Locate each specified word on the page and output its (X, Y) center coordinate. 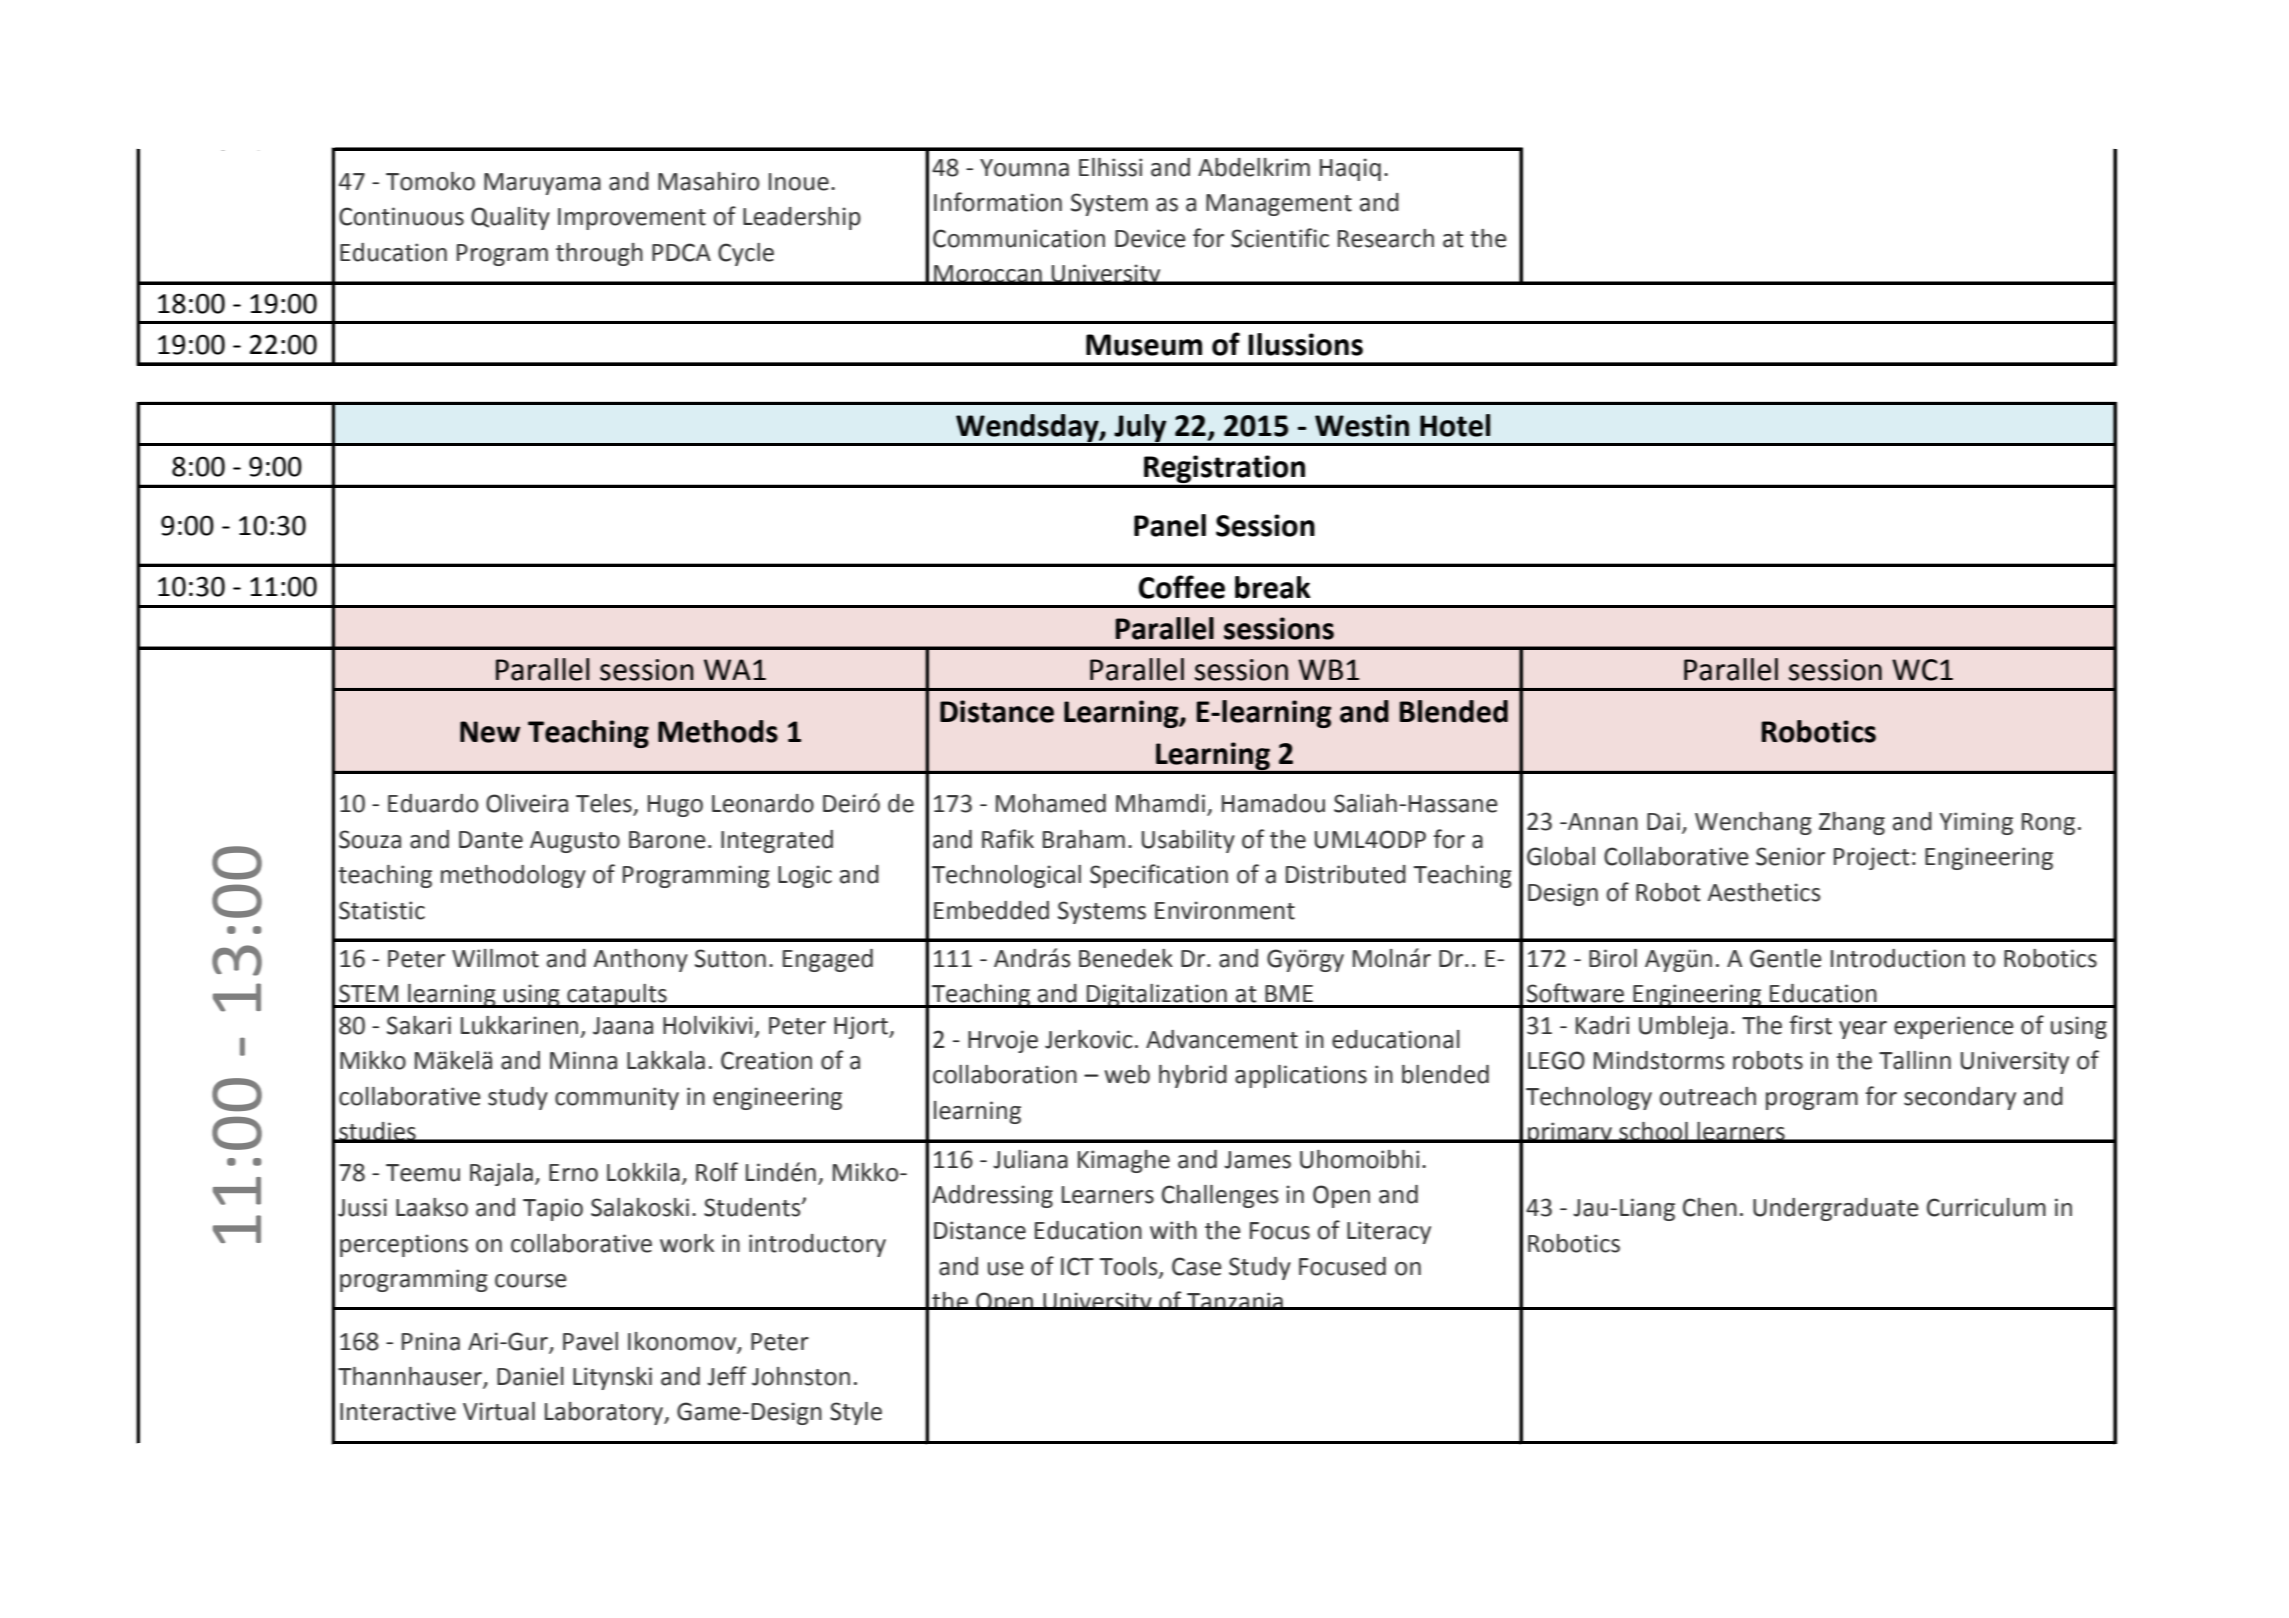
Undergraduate (1836, 1209)
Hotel (1455, 425)
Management (1279, 205)
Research (1386, 238)
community (617, 1098)
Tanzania (1235, 1301)
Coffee (1182, 587)
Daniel (530, 1376)
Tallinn (1915, 1060)
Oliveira (527, 803)
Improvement (632, 219)
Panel (1170, 525)
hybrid (1193, 1076)
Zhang (1852, 823)
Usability (1188, 841)
